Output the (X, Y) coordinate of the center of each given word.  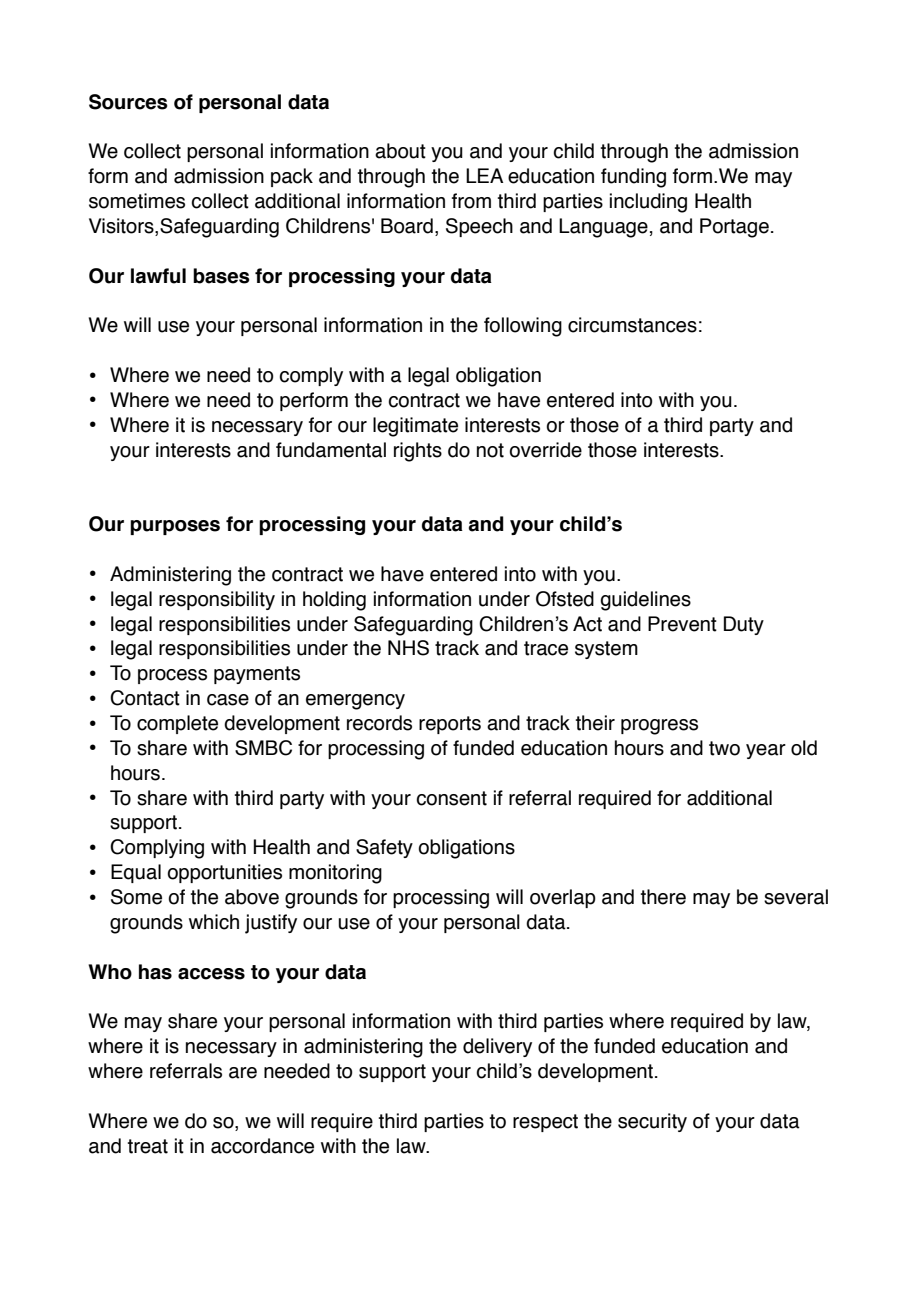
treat (148, 1146)
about (400, 151)
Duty (744, 625)
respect (545, 1123)
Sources (128, 102)
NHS (408, 648)
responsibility (217, 600)
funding (633, 178)
